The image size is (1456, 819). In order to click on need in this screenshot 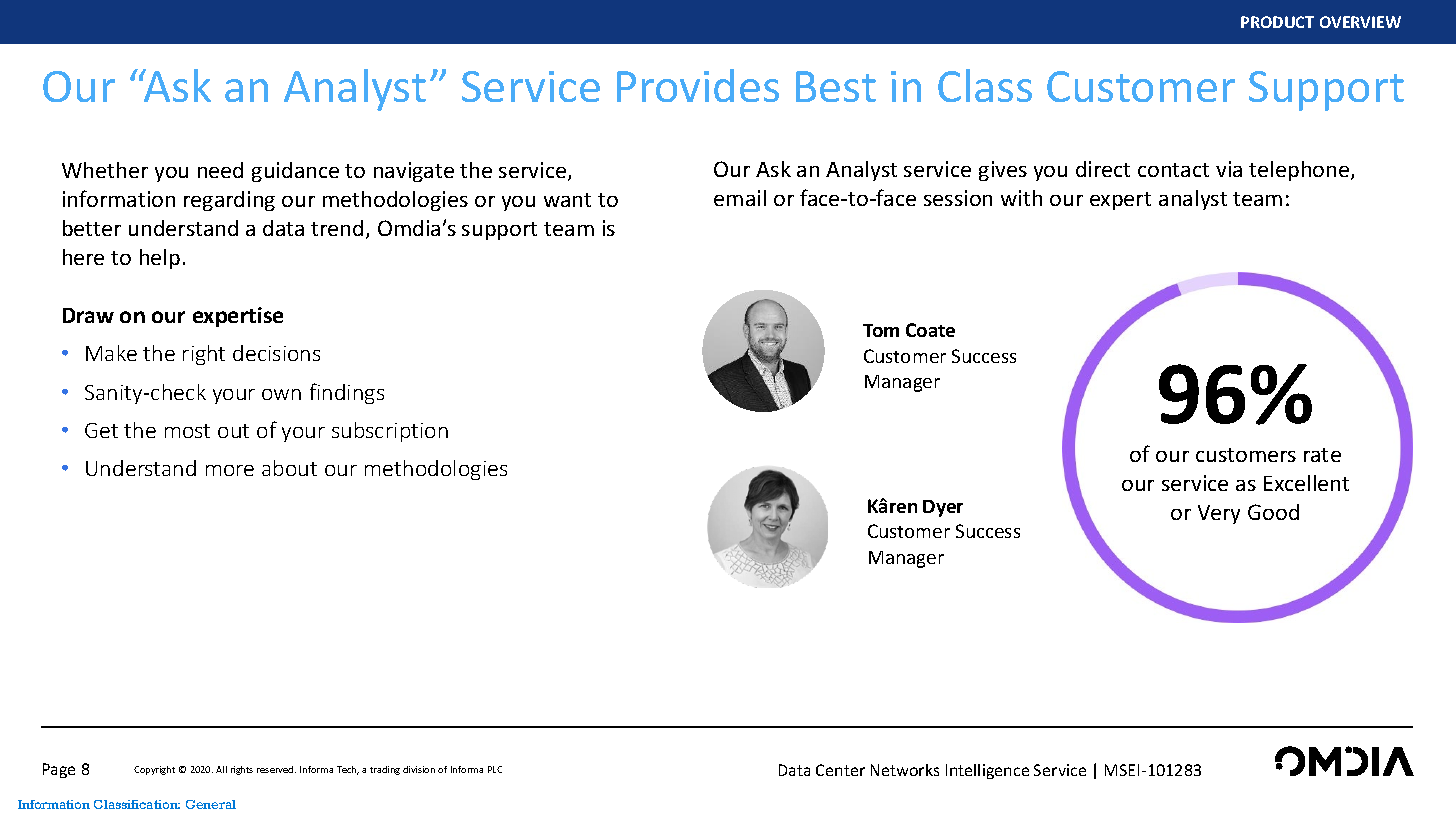, I will do `click(220, 170)`.
